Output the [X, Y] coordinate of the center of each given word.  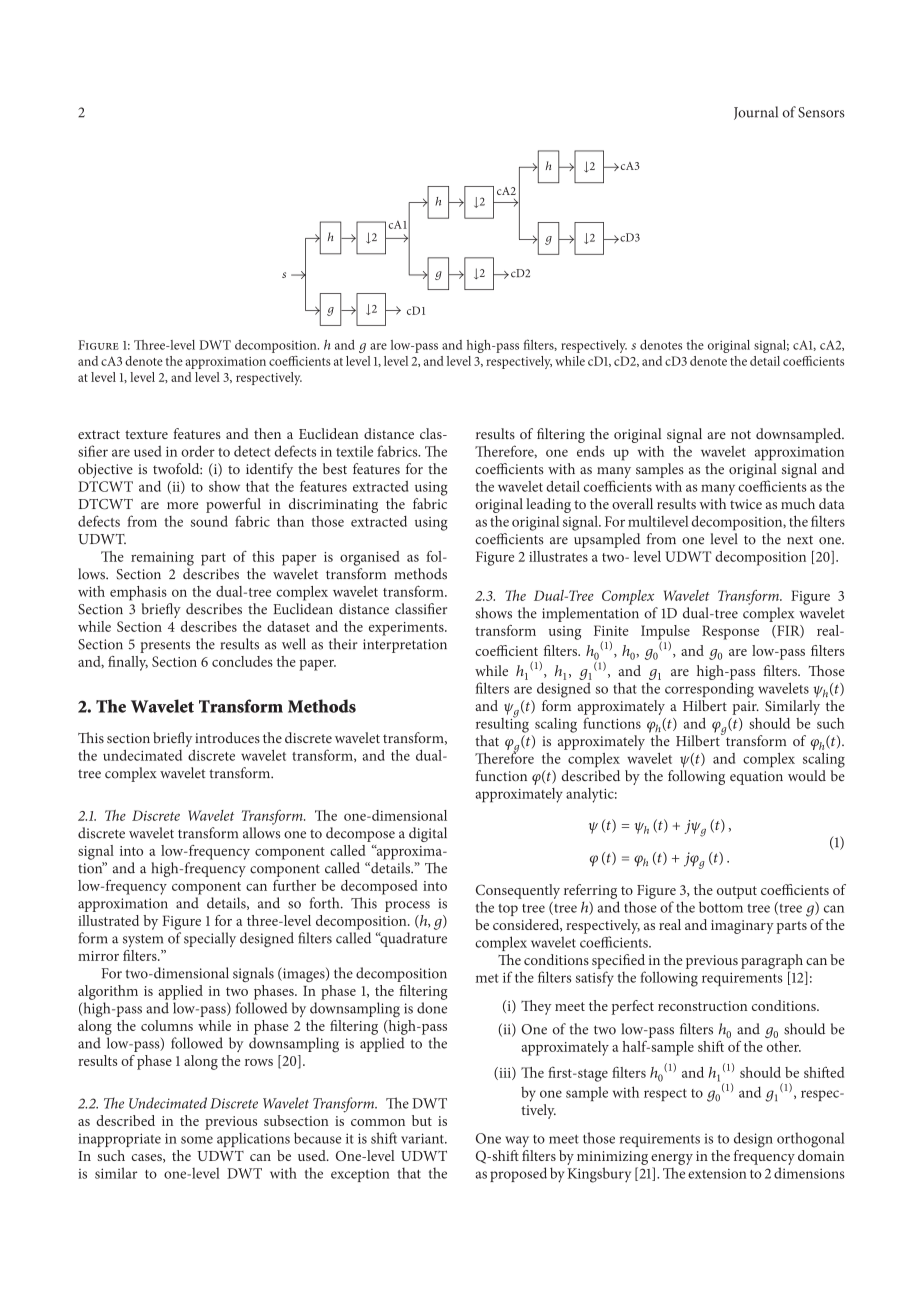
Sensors [821, 112]
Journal [756, 113]
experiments [407, 629]
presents [165, 646]
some [197, 1140]
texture [146, 434]
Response [730, 632]
